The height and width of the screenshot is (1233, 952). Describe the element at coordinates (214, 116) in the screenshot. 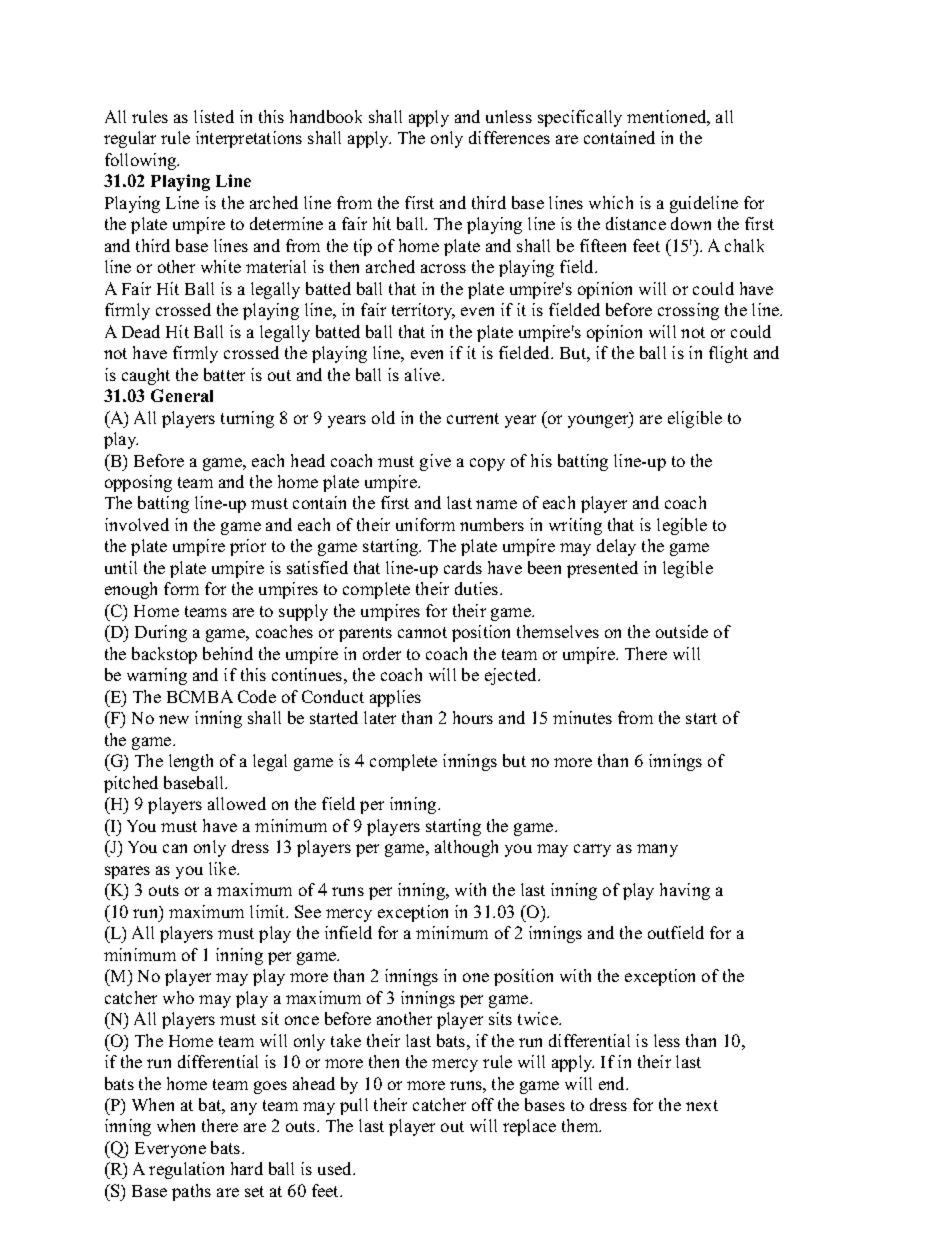

I see `listed` at that location.
